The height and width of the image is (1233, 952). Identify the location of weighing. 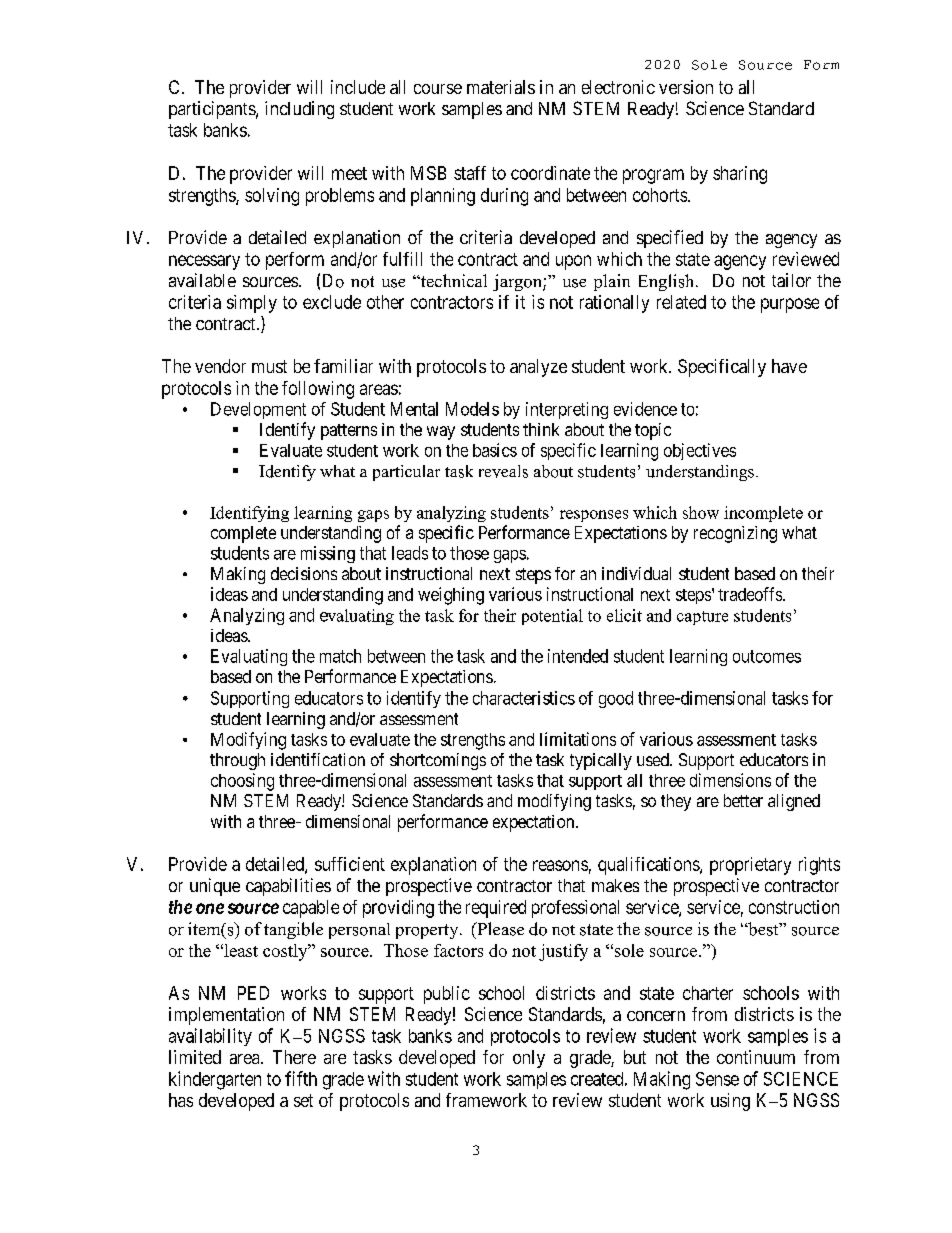
(451, 596).
